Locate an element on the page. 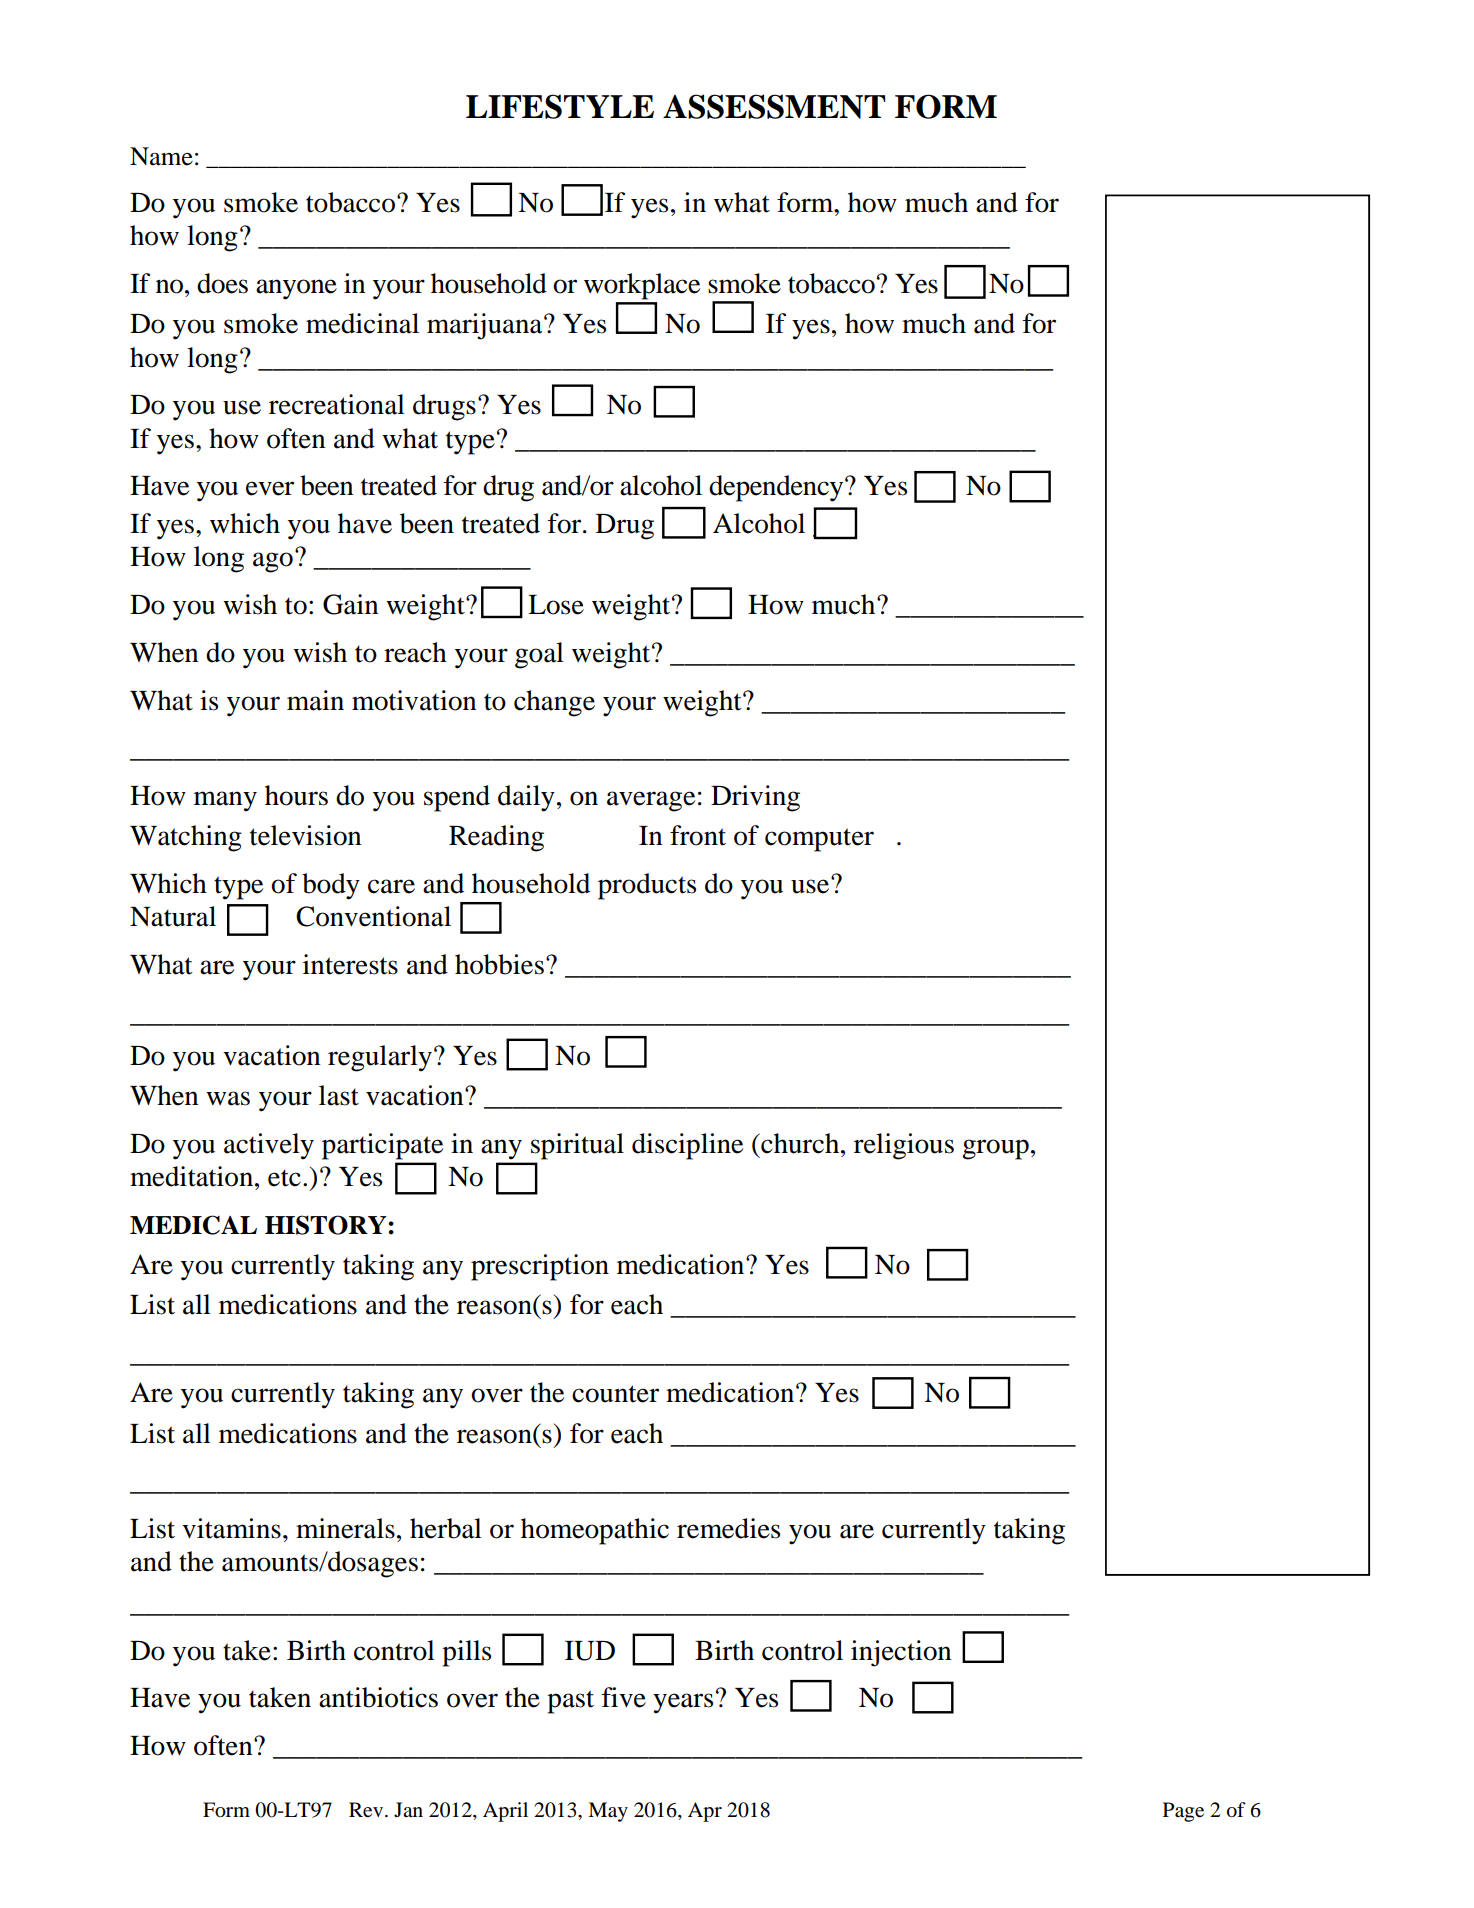 Image resolution: width=1474 pixels, height=1908 pixels. products is located at coordinates (647, 886).
